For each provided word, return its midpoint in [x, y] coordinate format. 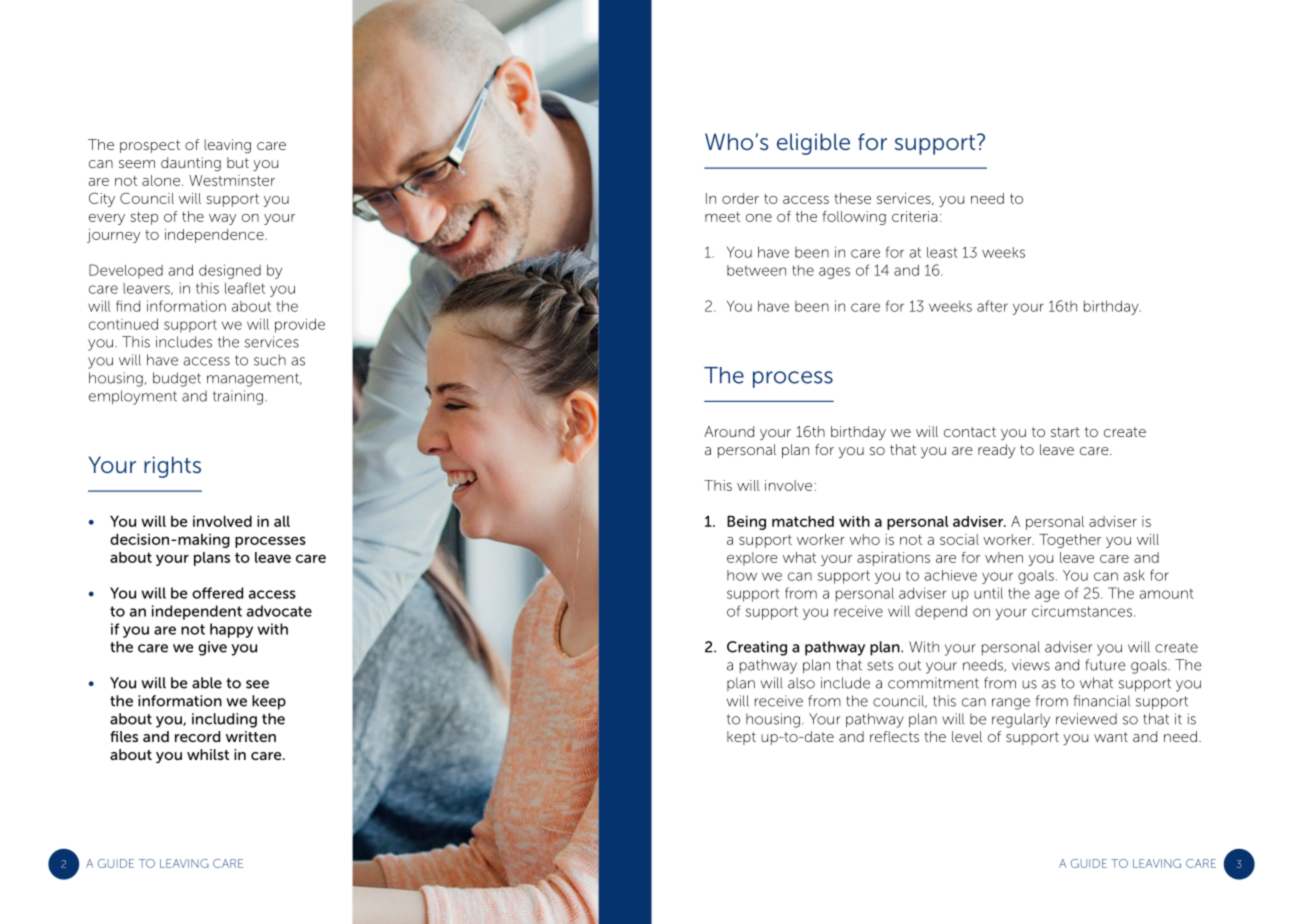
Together [1070, 541]
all [282, 521]
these [852, 198]
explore [752, 559]
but [238, 162]
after [992, 306]
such [270, 360]
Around [729, 431]
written [251, 736]
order [740, 198]
